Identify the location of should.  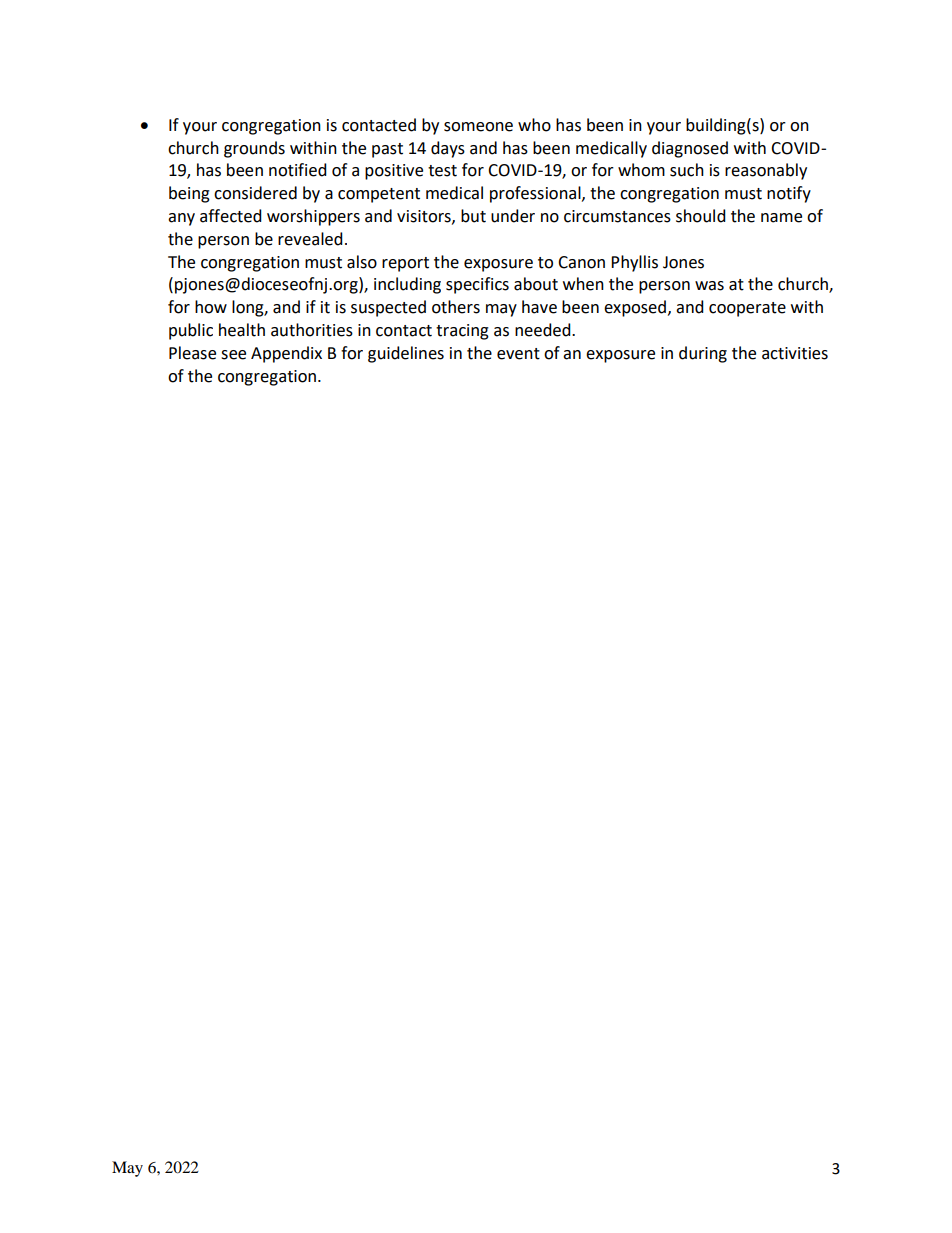
(701, 216).
